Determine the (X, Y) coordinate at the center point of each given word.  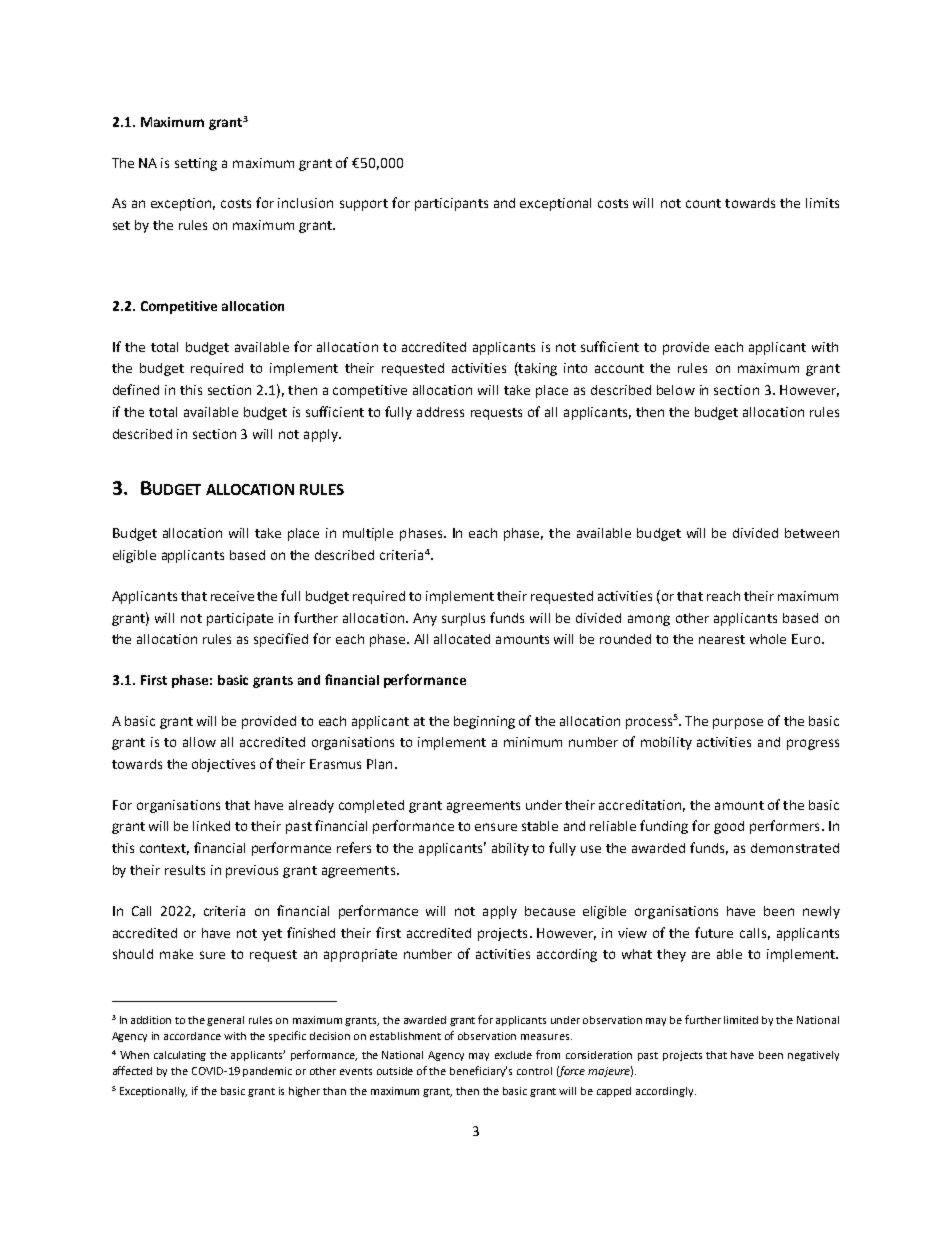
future (714, 932)
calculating (180, 1056)
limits (822, 203)
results (185, 870)
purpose (738, 723)
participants (451, 204)
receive (232, 596)
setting (196, 164)
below (676, 390)
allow (199, 742)
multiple (368, 534)
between (812, 533)
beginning (484, 722)
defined (136, 389)
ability (510, 849)
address (440, 412)
